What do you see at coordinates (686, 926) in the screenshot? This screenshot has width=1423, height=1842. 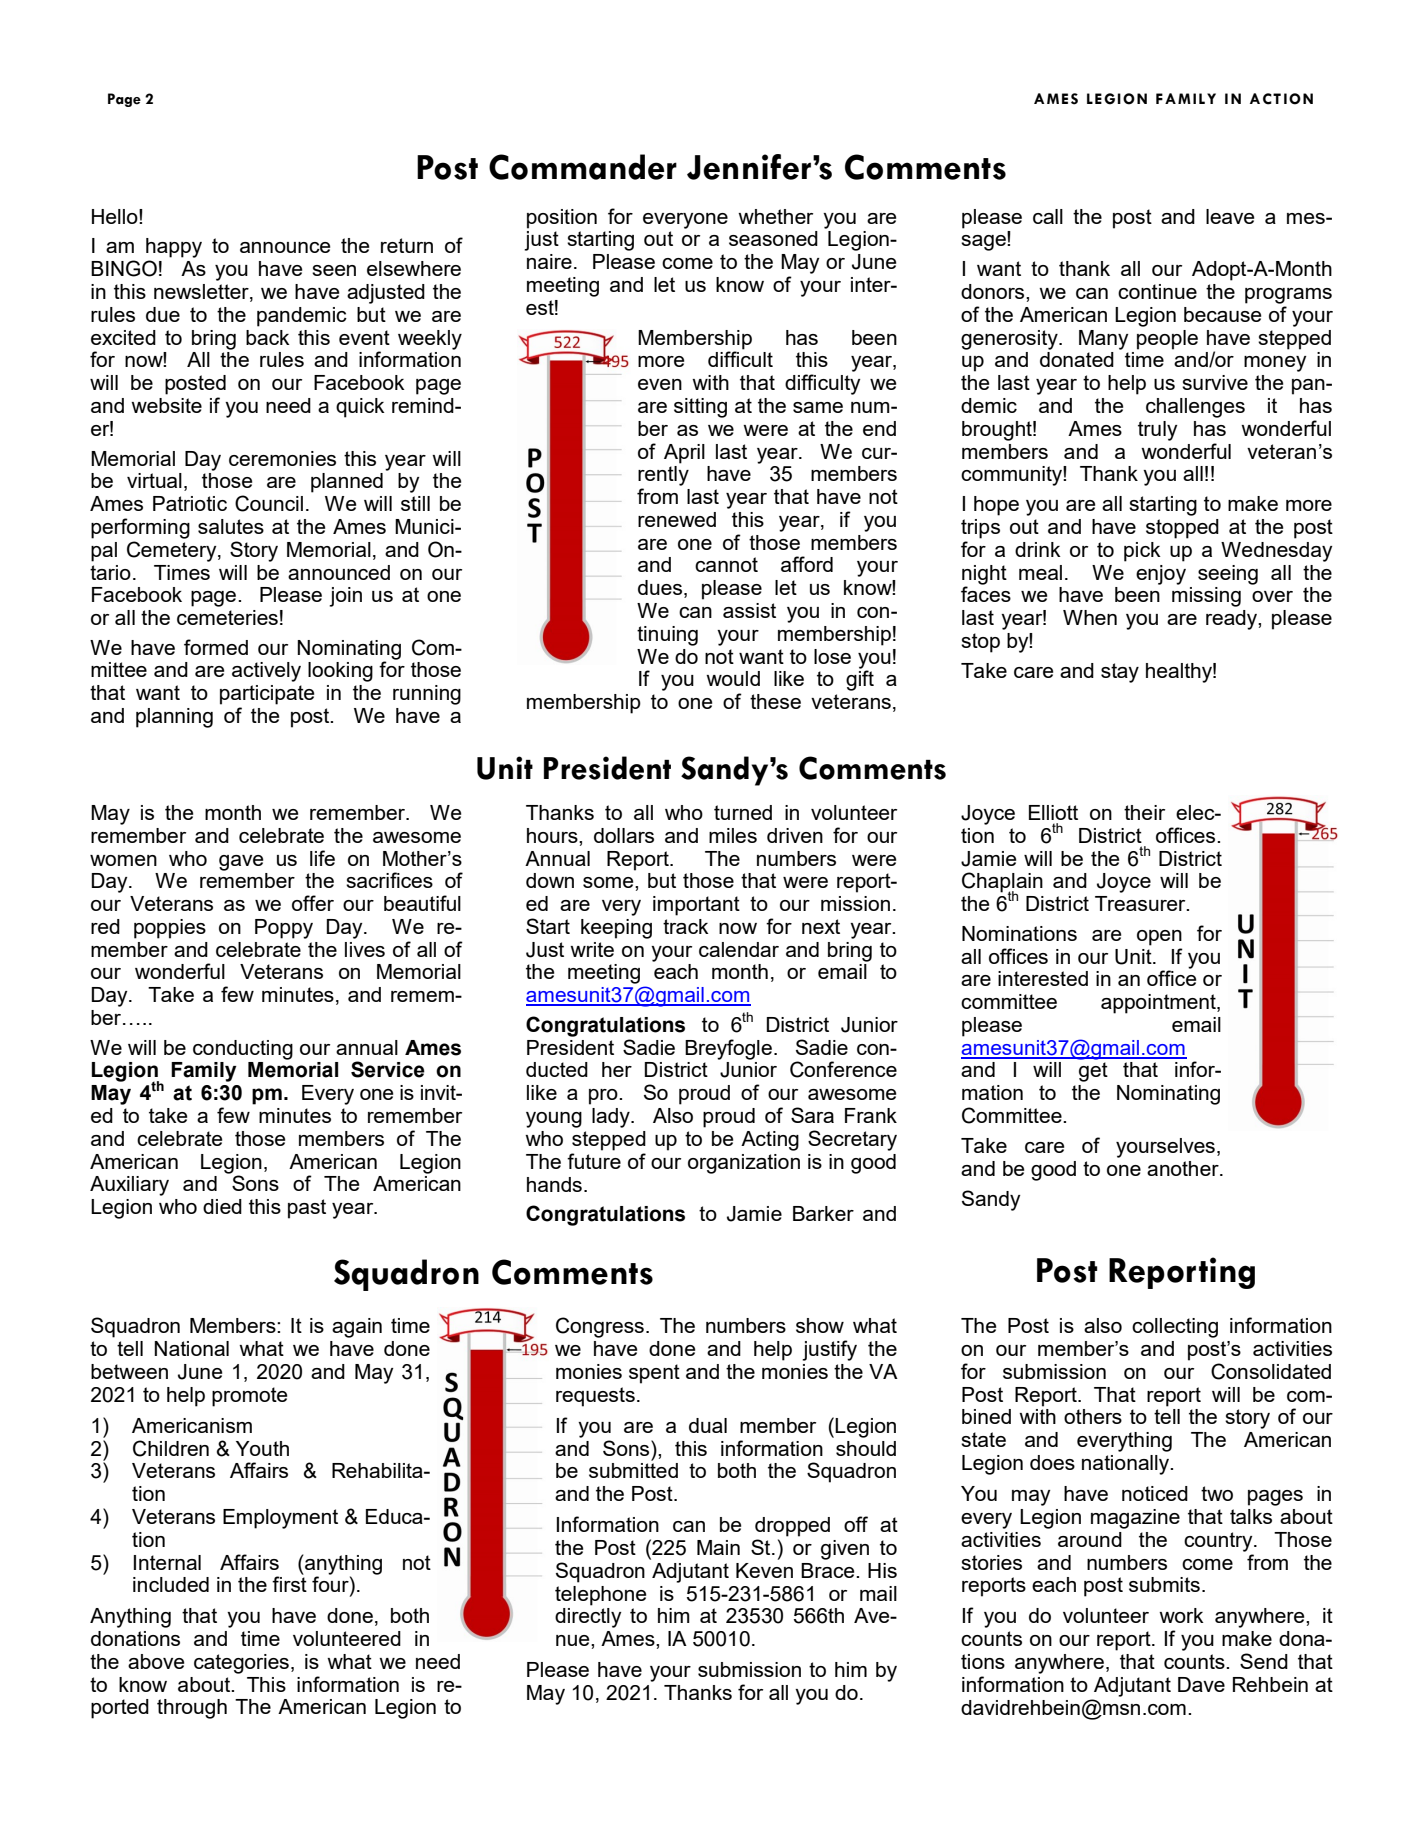 I see `track` at bounding box center [686, 926].
